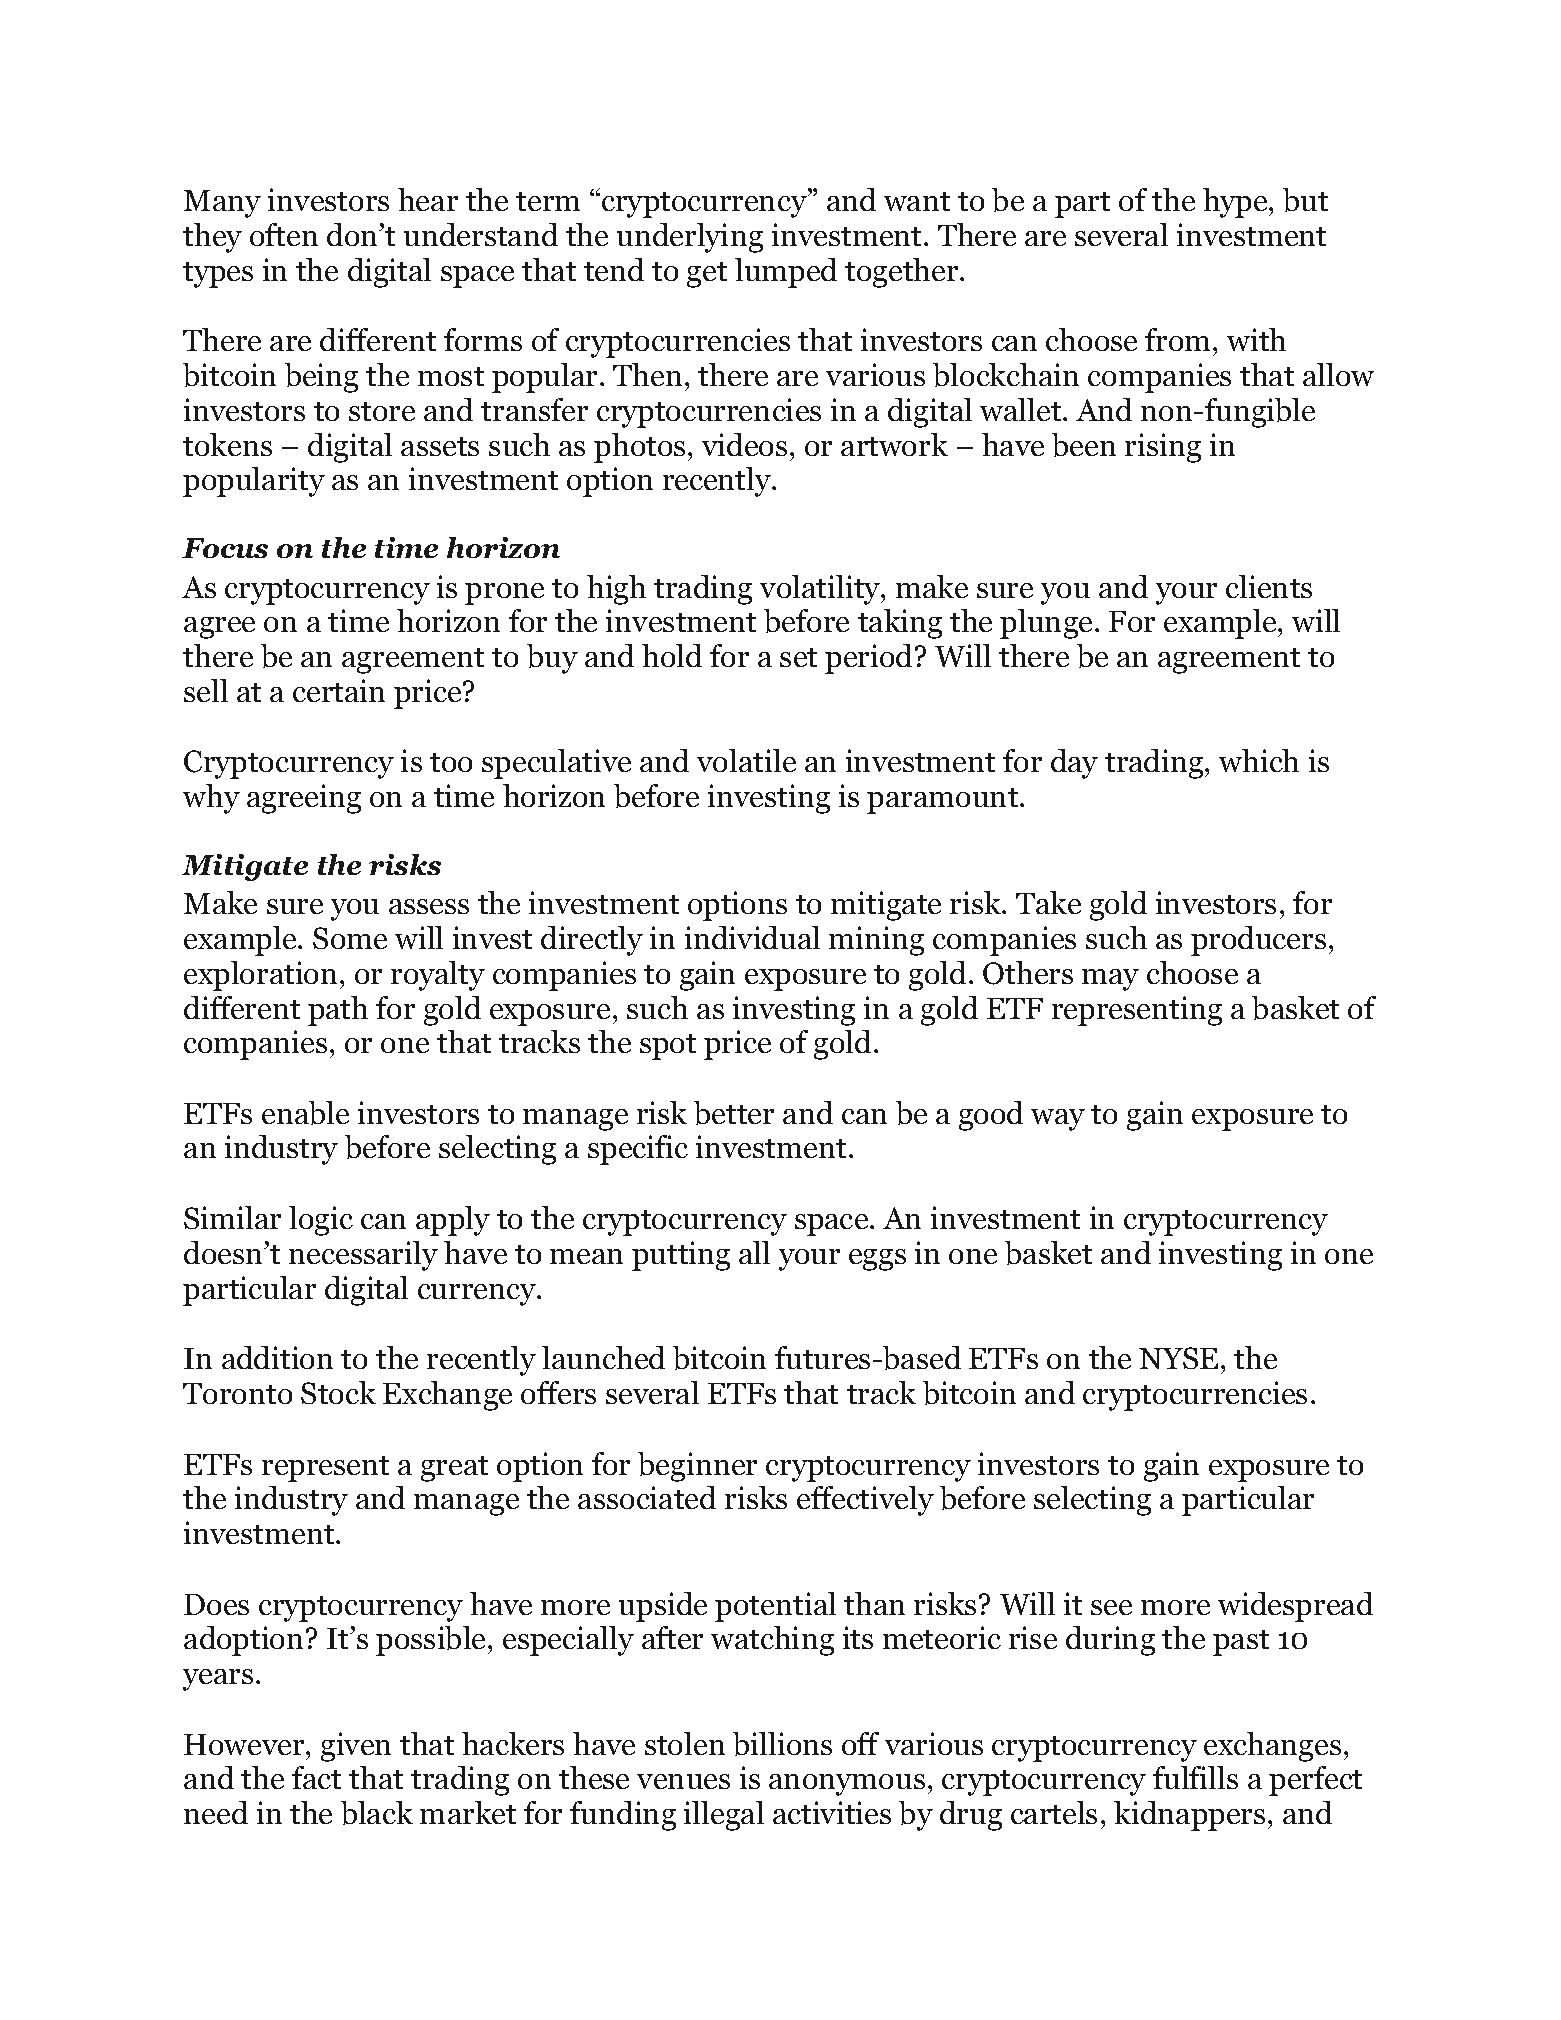 The image size is (1561, 2020). What do you see at coordinates (1259, 760) in the screenshot?
I see `which` at bounding box center [1259, 760].
